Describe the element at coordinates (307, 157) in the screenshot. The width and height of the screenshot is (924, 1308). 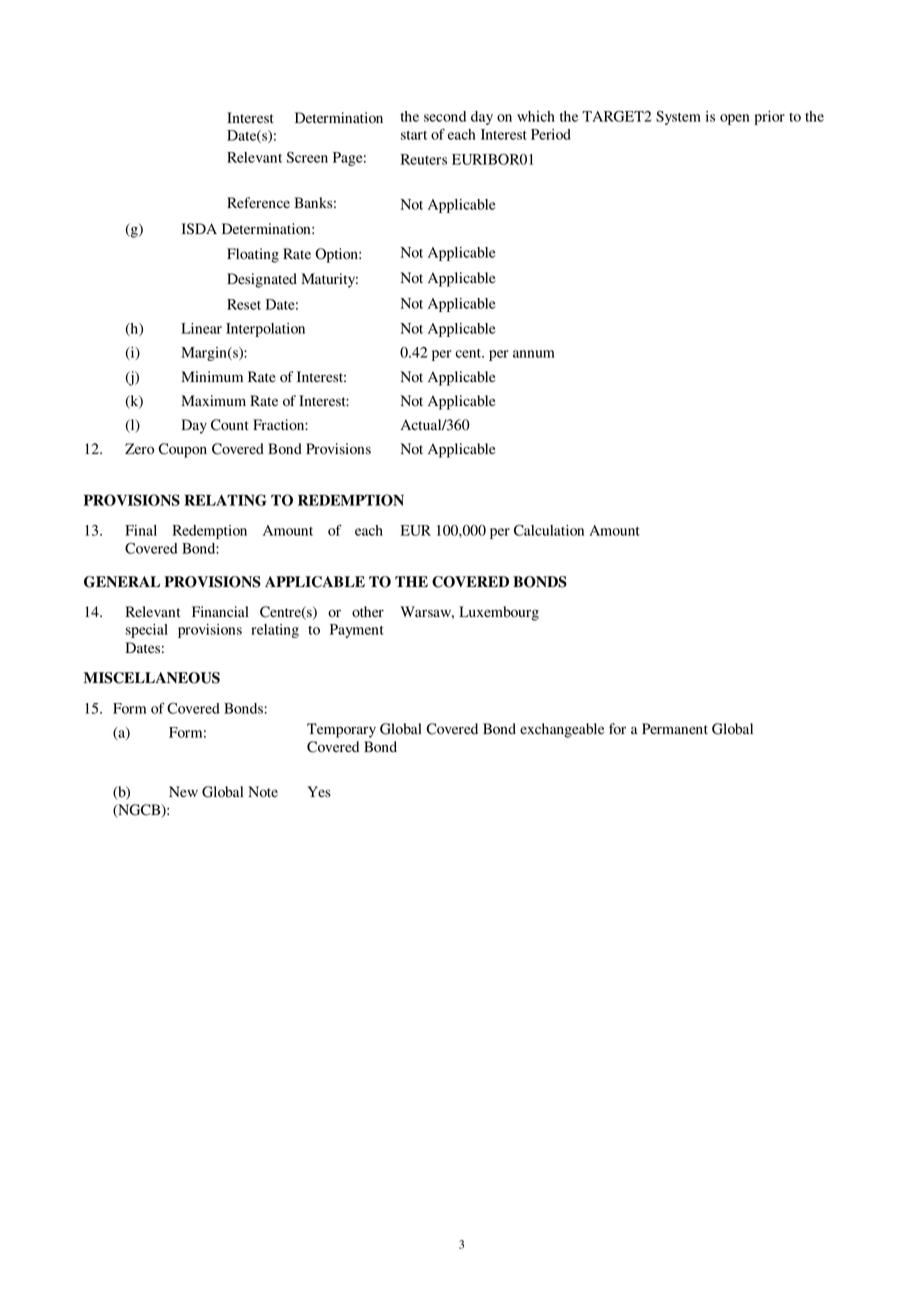
I see `Screen` at that location.
